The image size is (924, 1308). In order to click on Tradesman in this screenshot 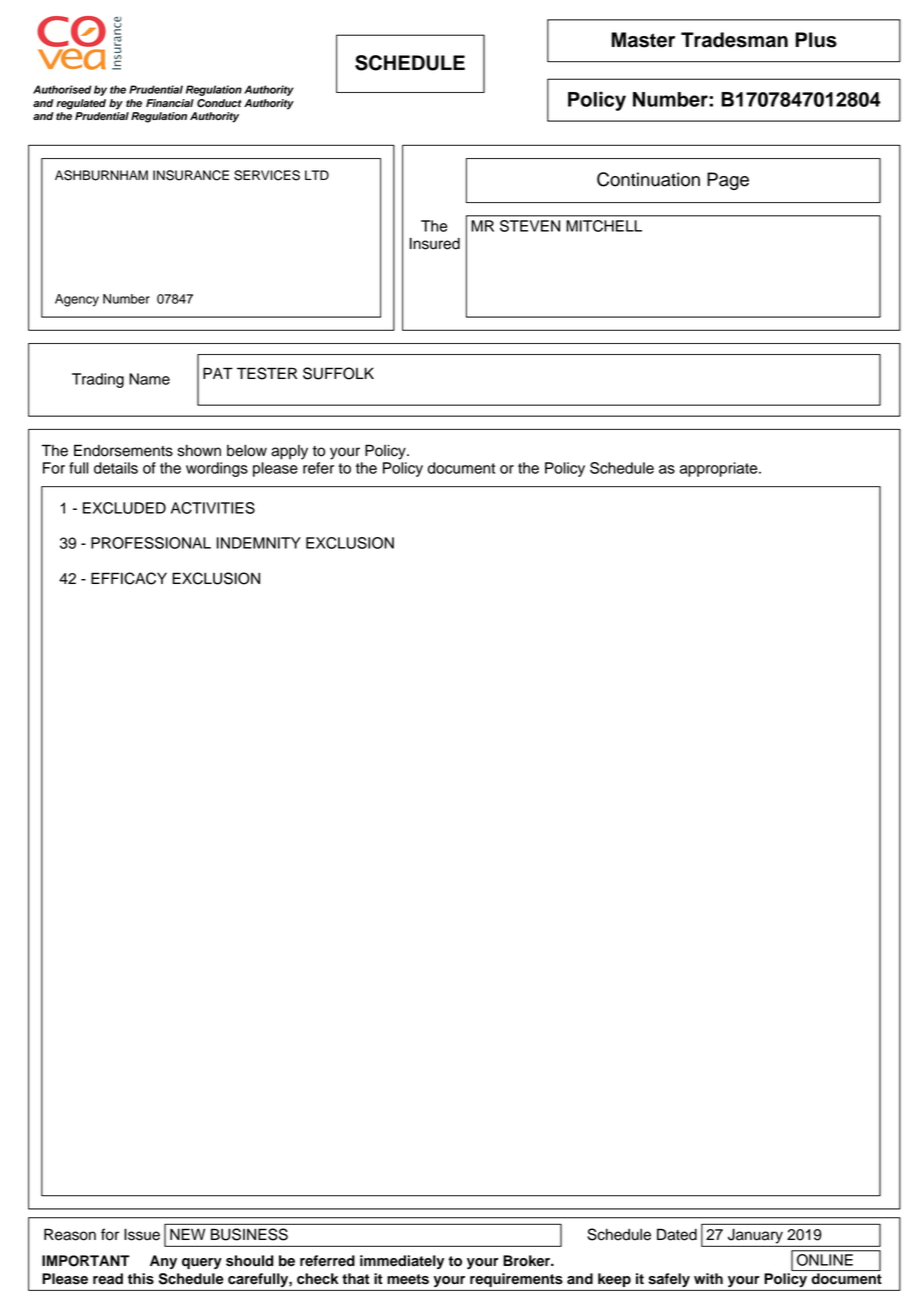, I will do `click(734, 40)`.
